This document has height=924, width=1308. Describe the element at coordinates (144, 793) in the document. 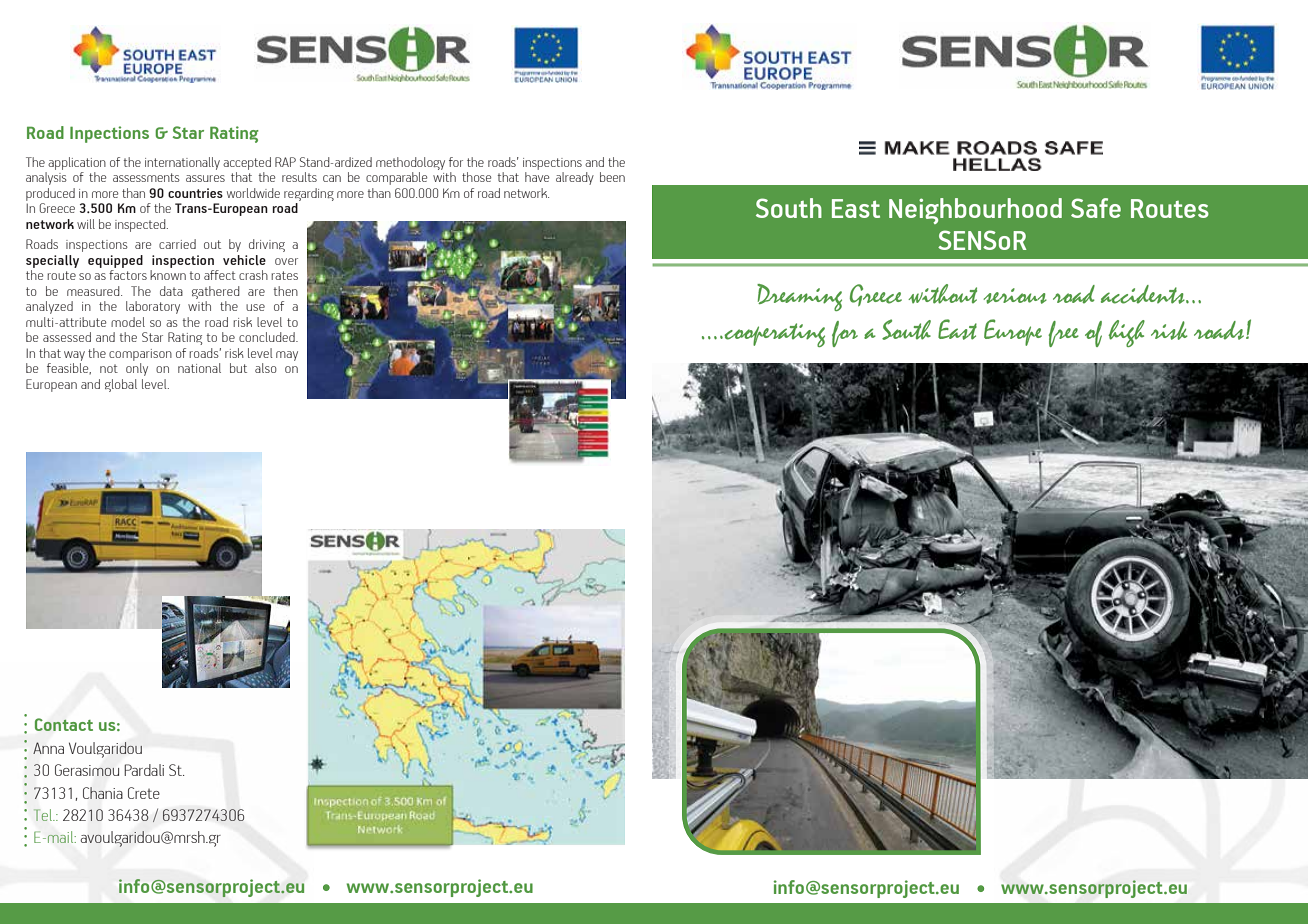

I see `Crete` at that location.
